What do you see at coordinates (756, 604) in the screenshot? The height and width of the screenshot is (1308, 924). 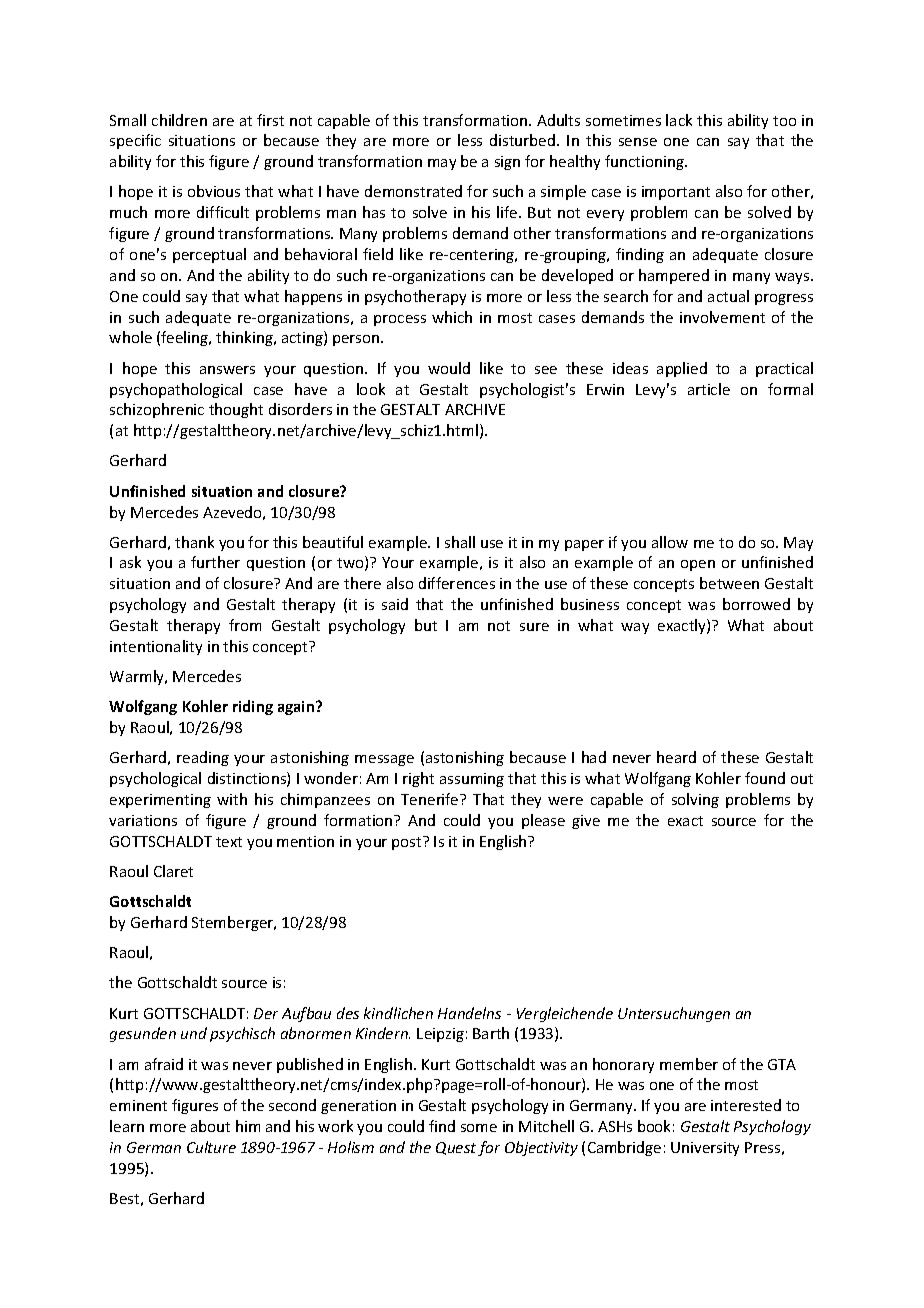 I see `borrowed` at bounding box center [756, 604].
